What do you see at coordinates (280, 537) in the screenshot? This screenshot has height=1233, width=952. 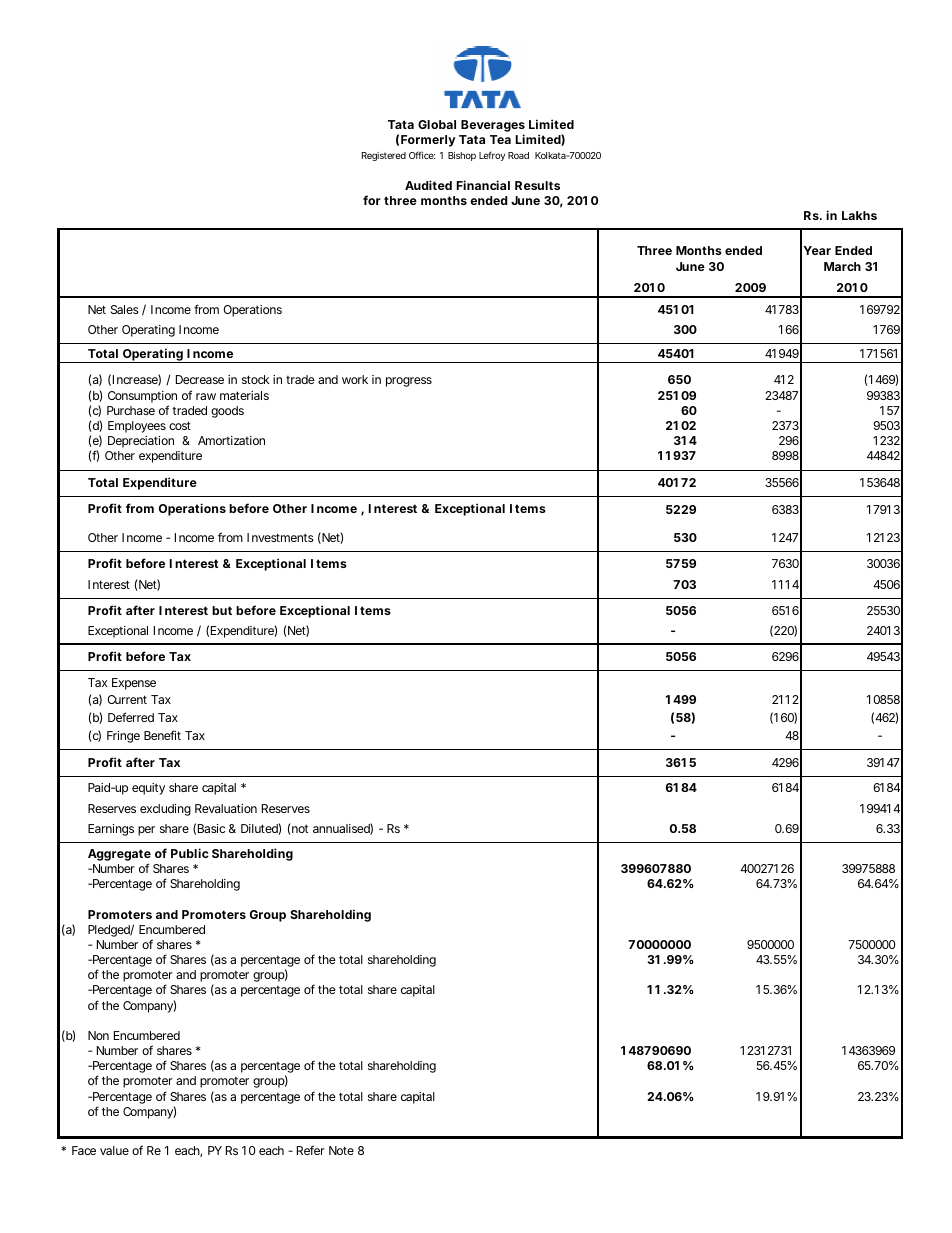 I see `Investments` at bounding box center [280, 537].
